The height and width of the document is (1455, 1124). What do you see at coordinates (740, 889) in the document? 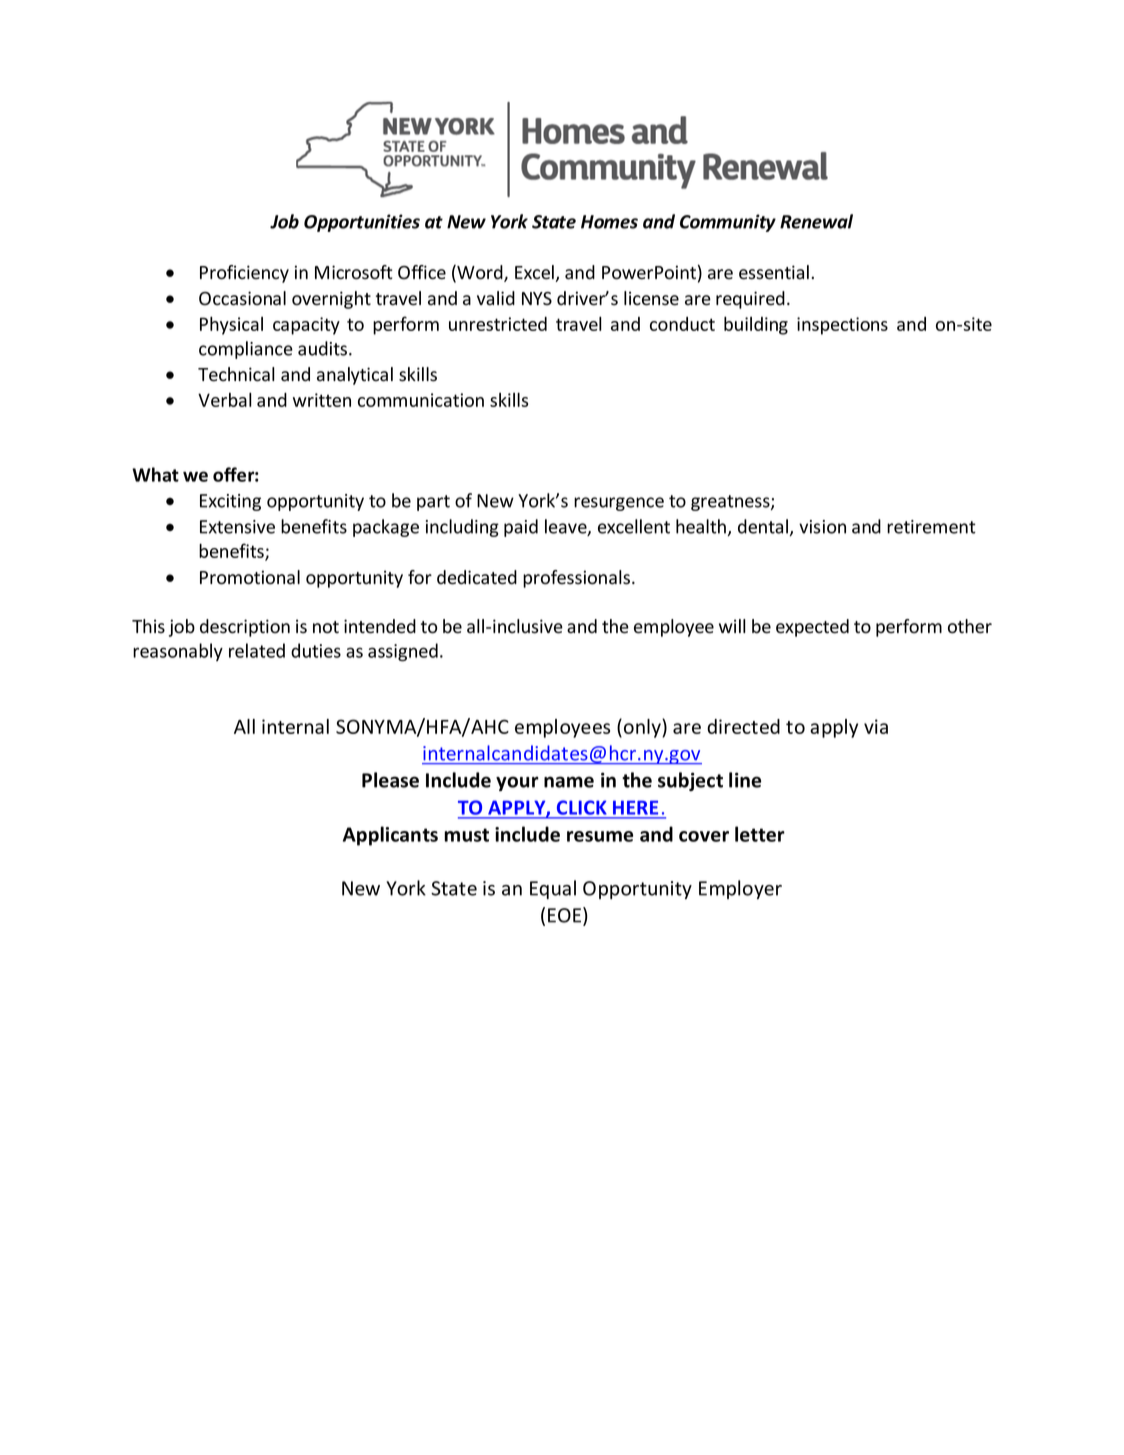
I see `Employer` at bounding box center [740, 889].
